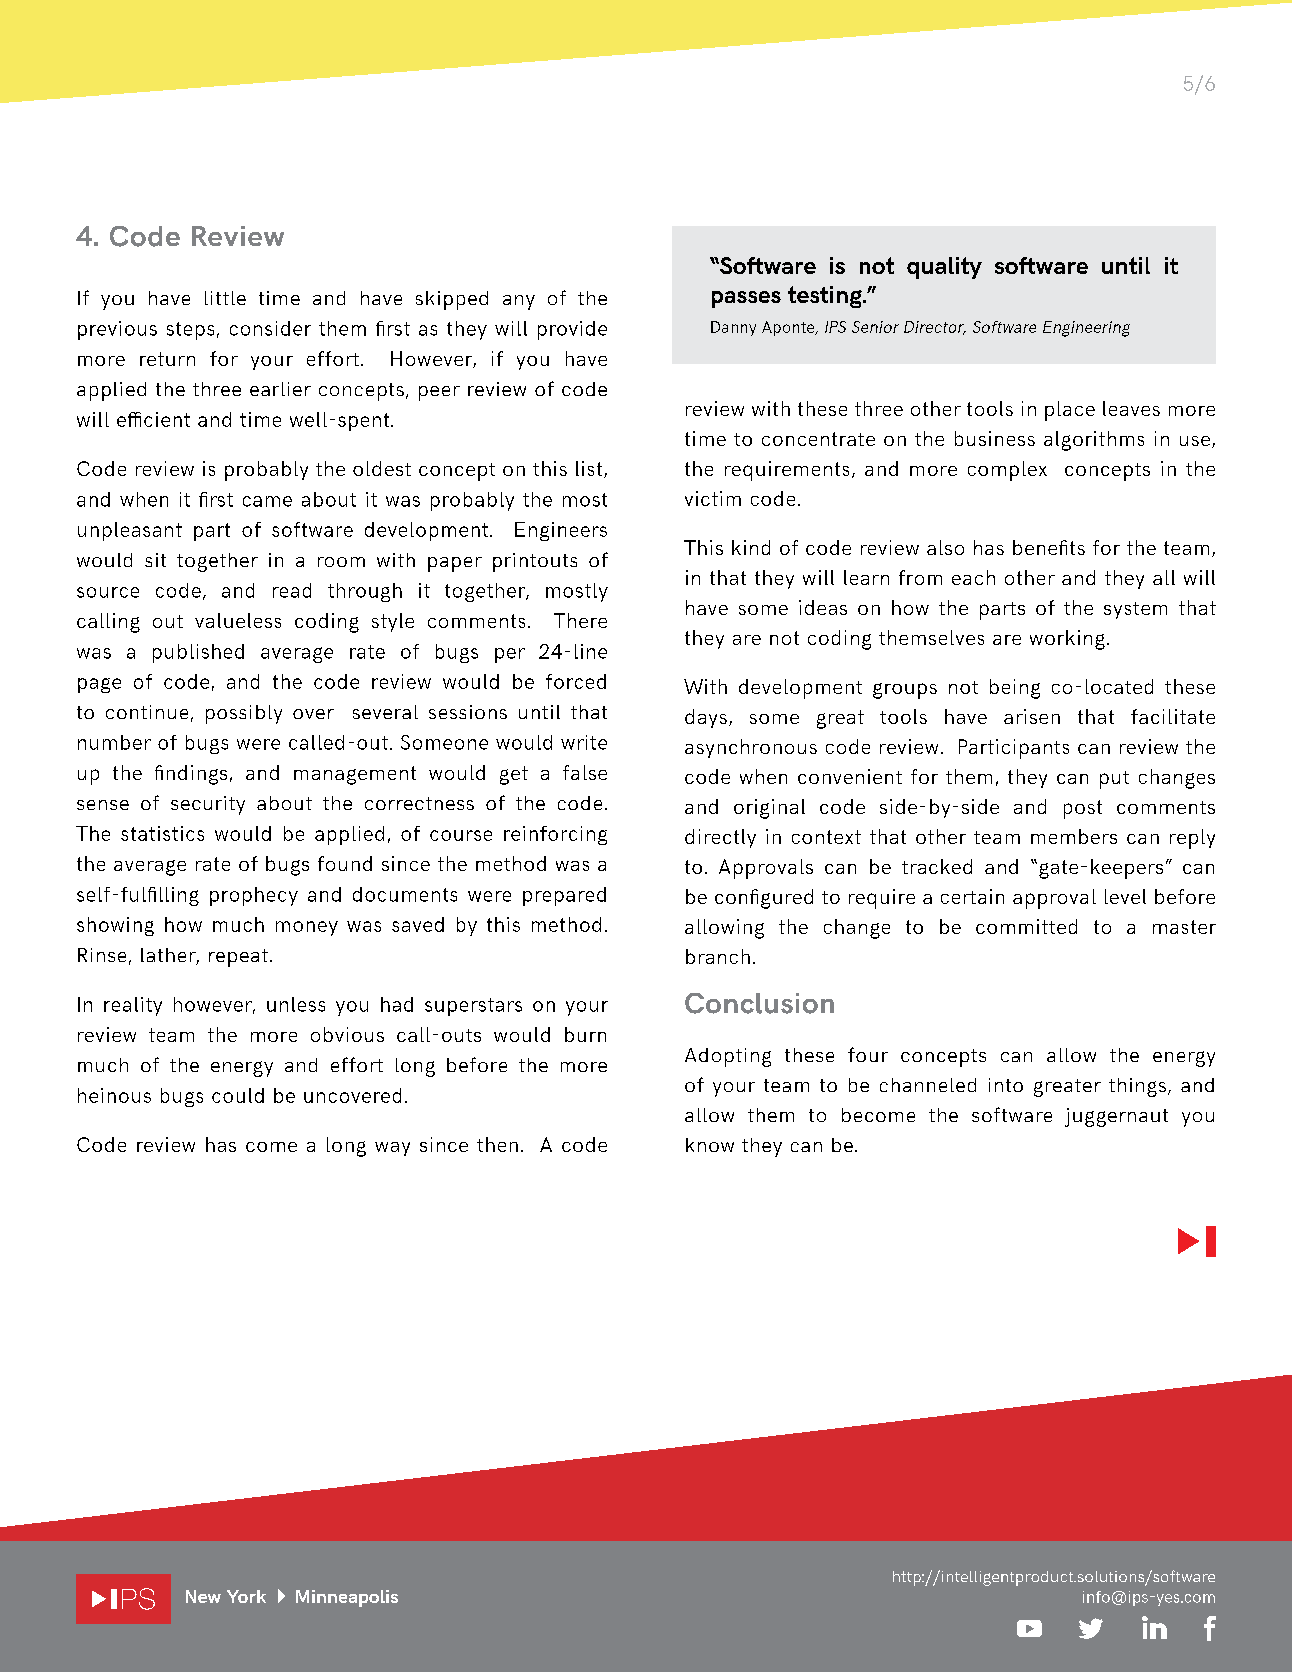 Image resolution: width=1292 pixels, height=1672 pixels. Describe the element at coordinates (572, 330) in the screenshot. I see `provide` at that location.
